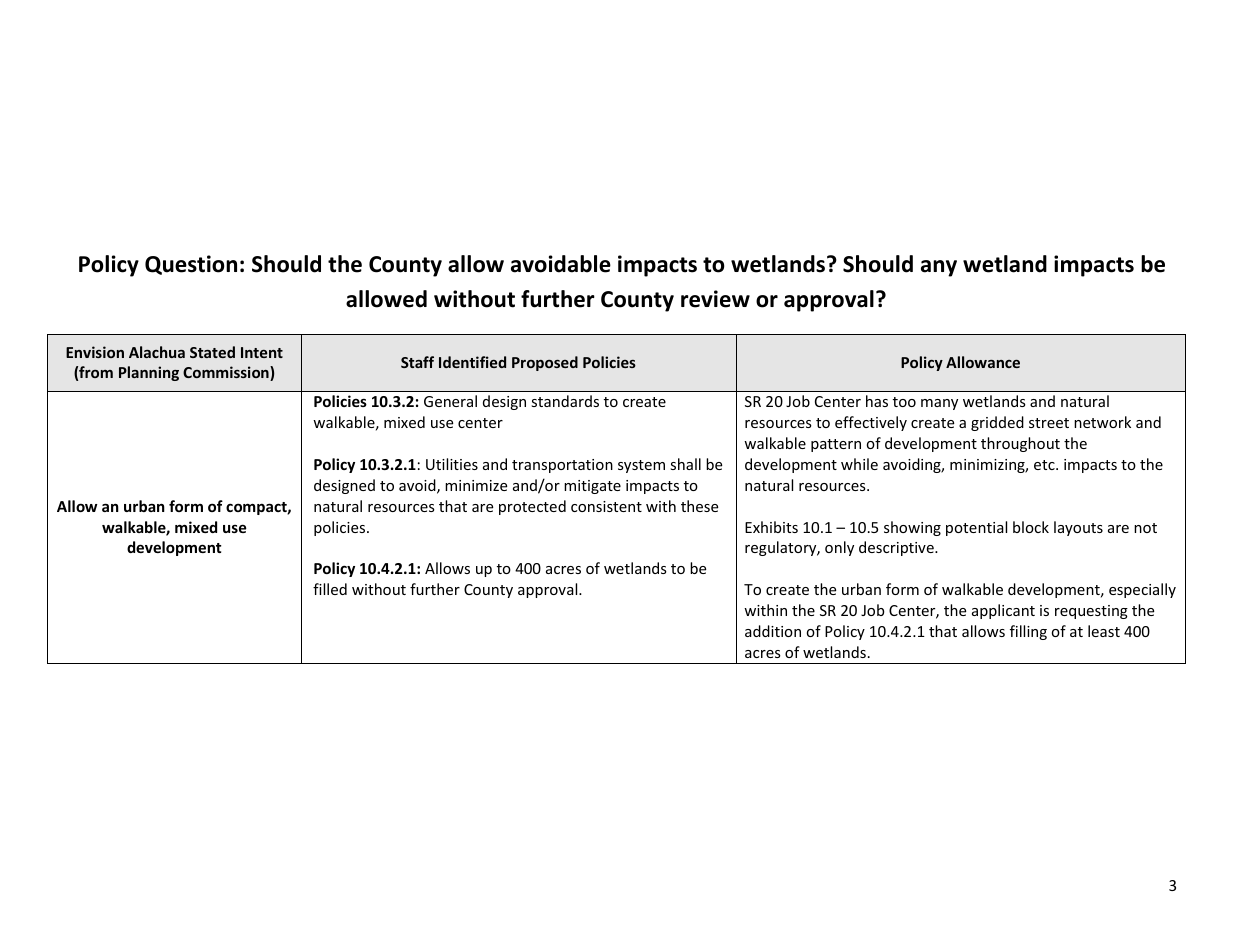 This page has height=952, width=1233. What do you see at coordinates (330, 589) in the page?
I see `filled` at bounding box center [330, 589].
